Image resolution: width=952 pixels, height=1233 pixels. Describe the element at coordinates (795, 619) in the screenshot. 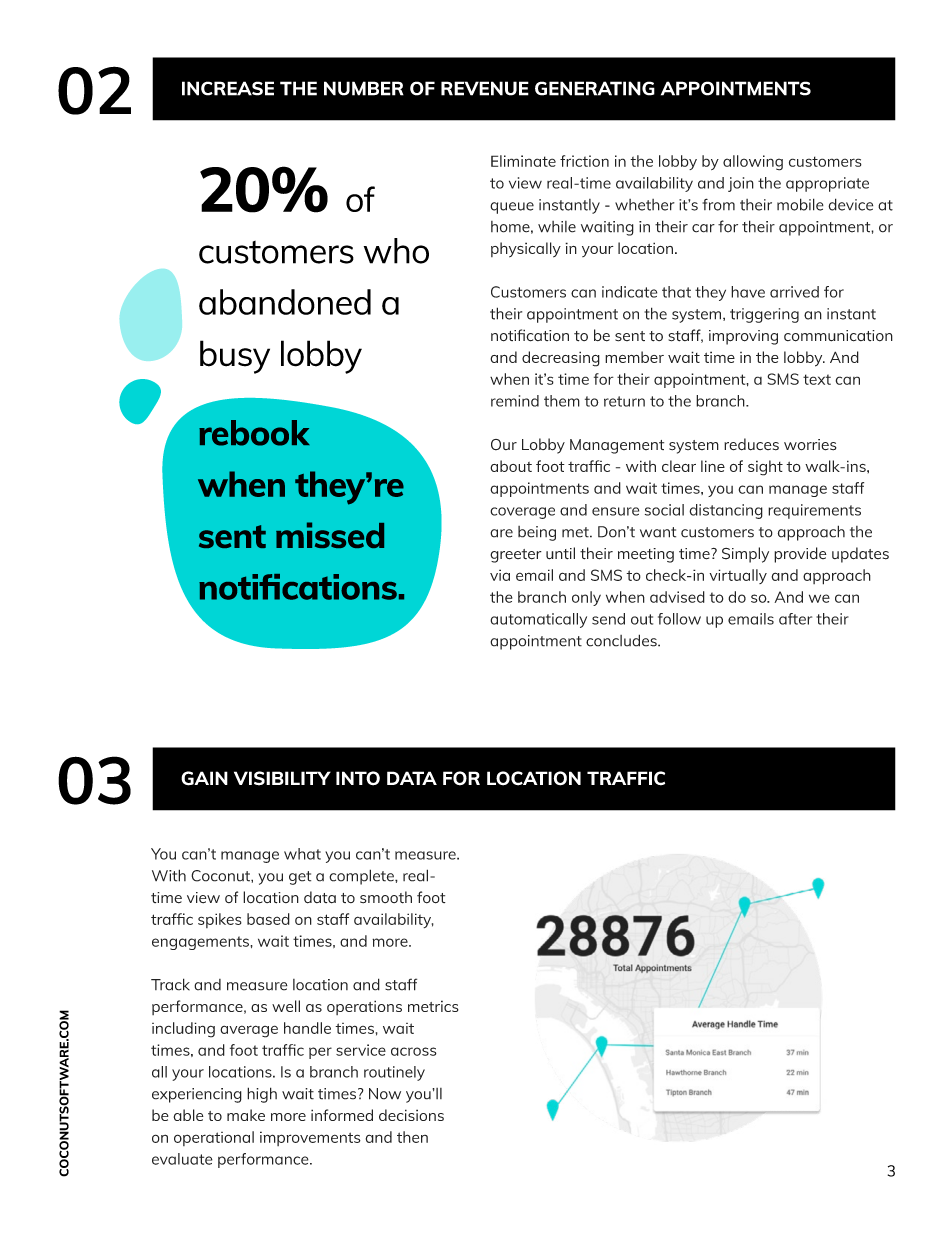

I see `after` at that location.
